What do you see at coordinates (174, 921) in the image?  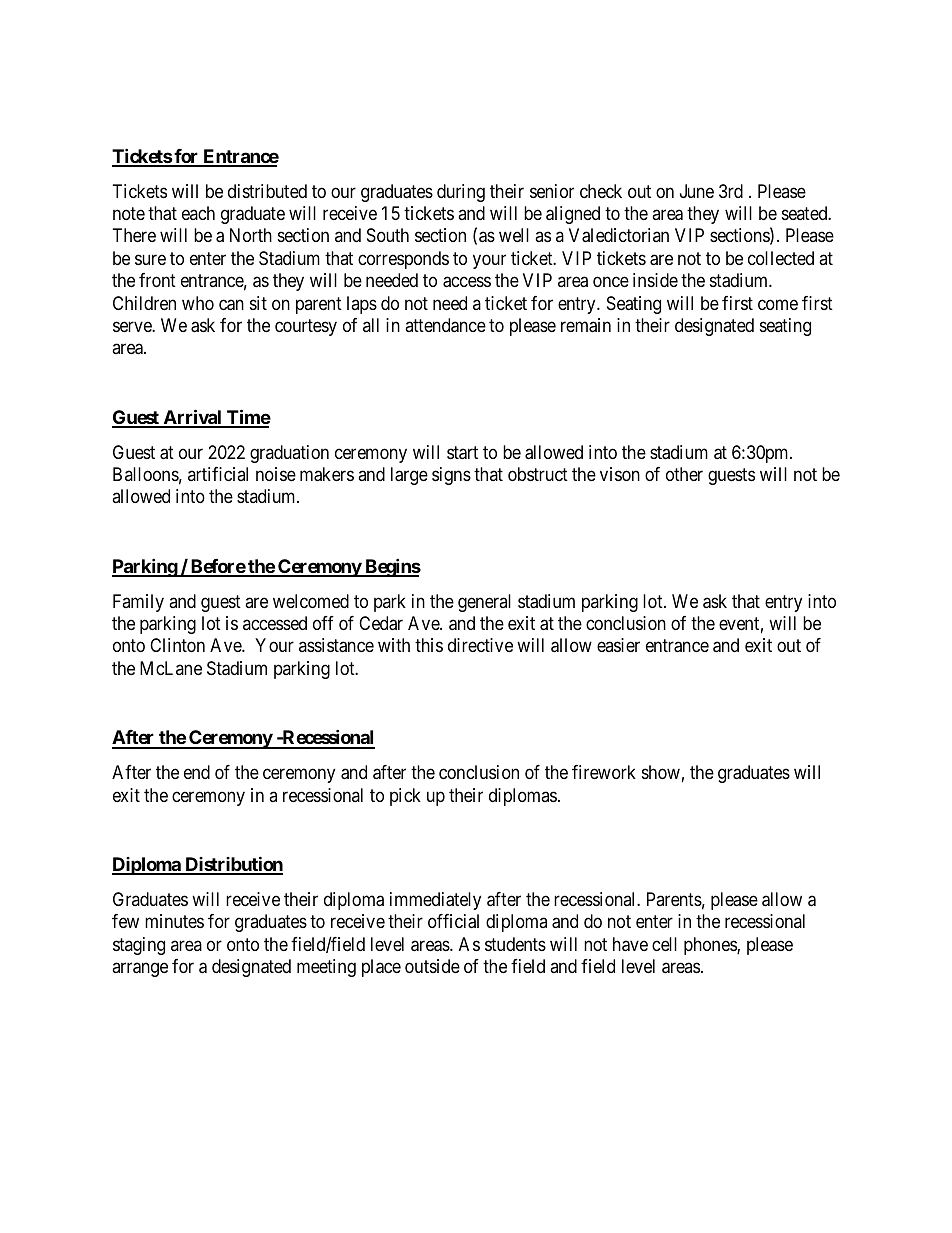 I see `minutes` at bounding box center [174, 921].
